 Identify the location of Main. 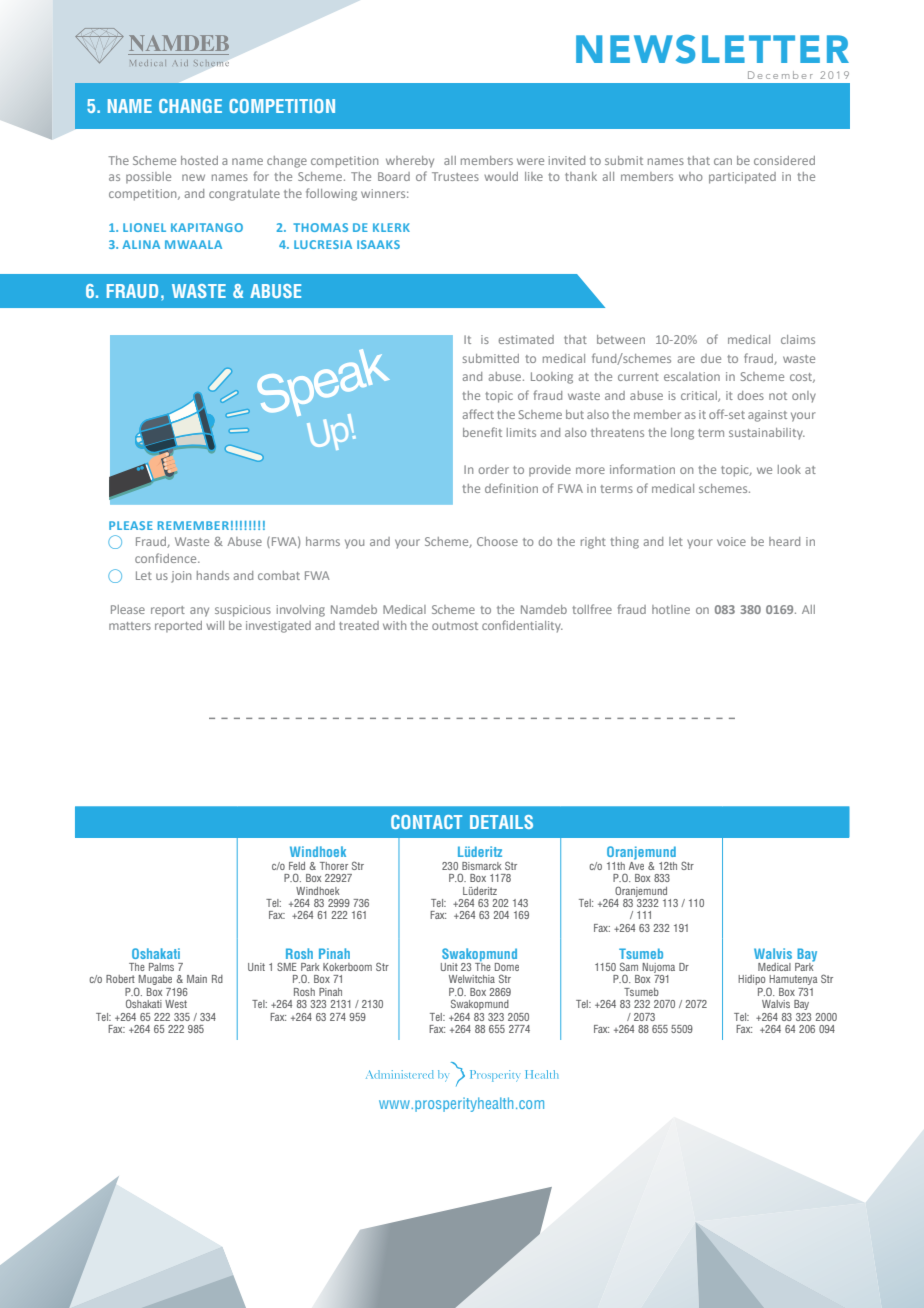
(197, 979).
